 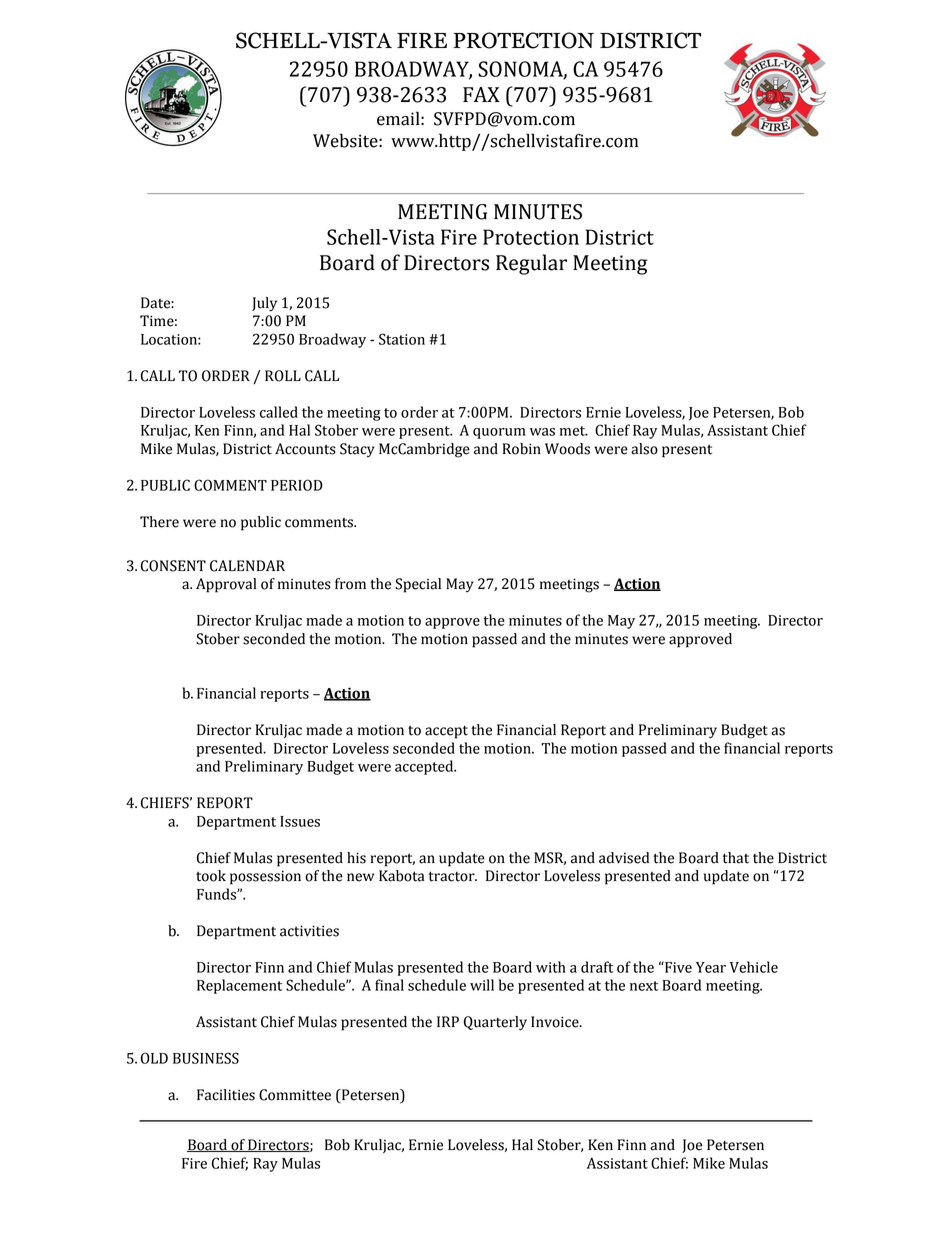 I want to click on also, so click(x=644, y=449).
